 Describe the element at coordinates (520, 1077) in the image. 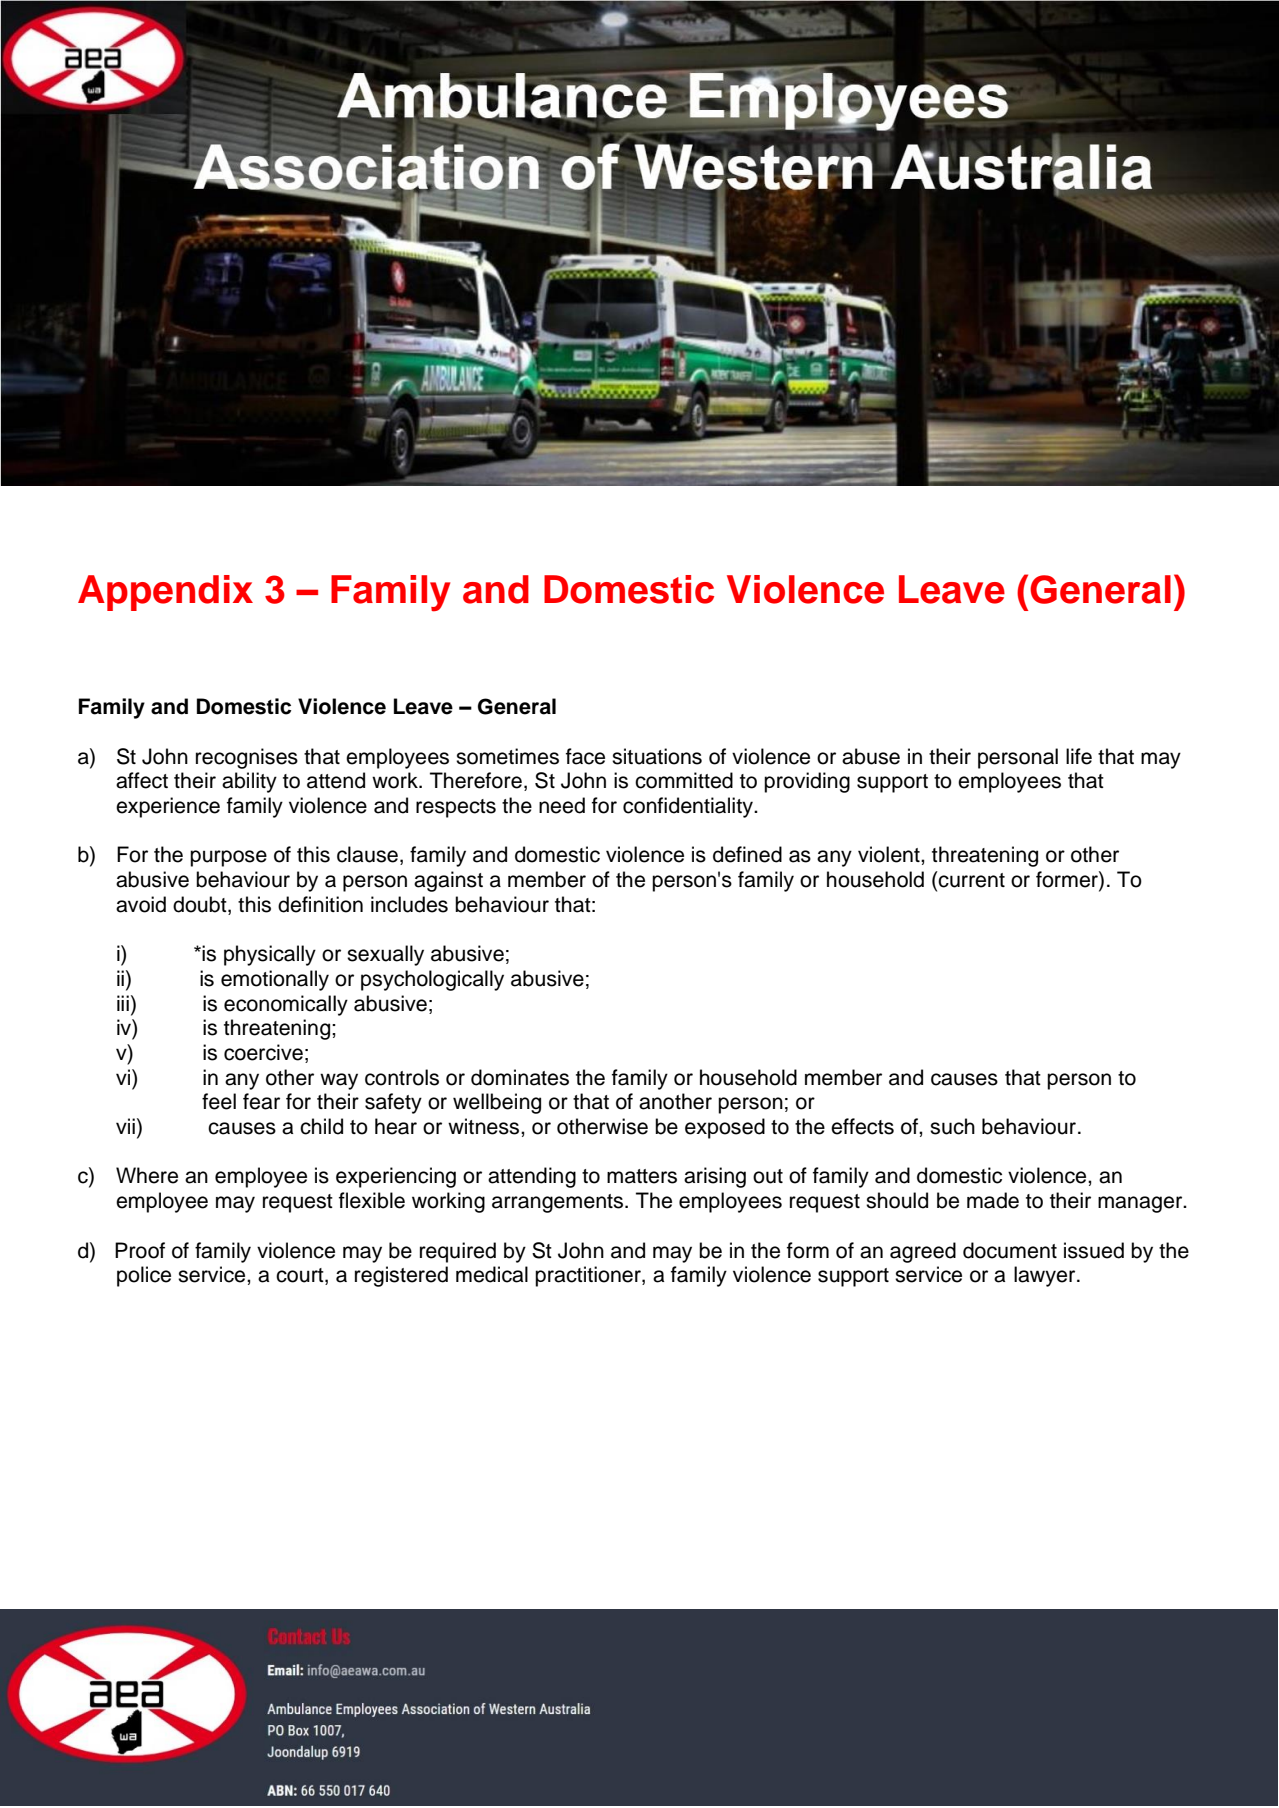

I see `dominates` at that location.
